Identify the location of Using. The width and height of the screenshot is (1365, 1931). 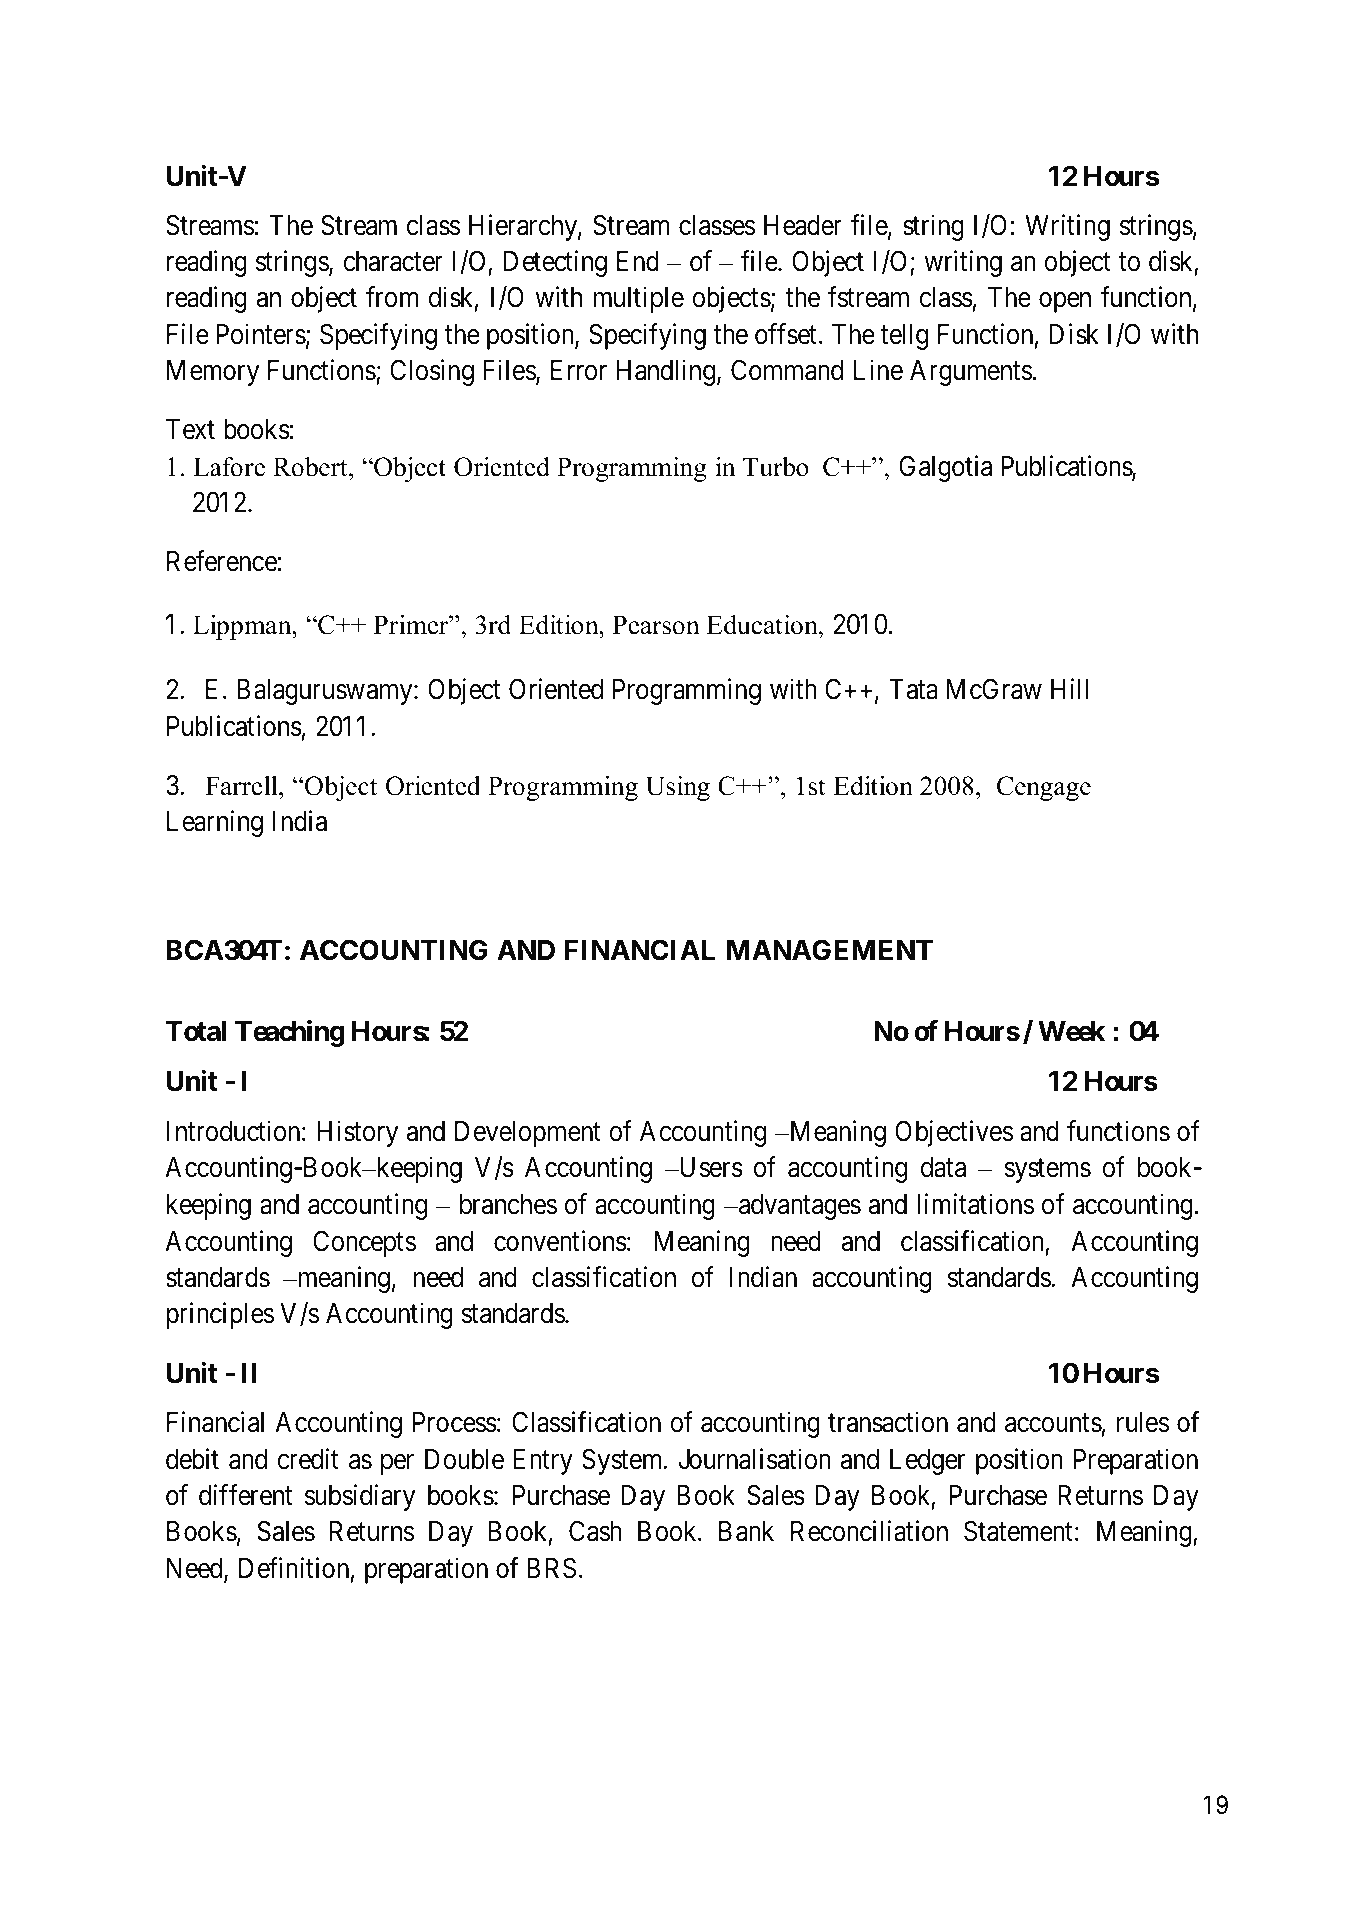
(678, 788).
